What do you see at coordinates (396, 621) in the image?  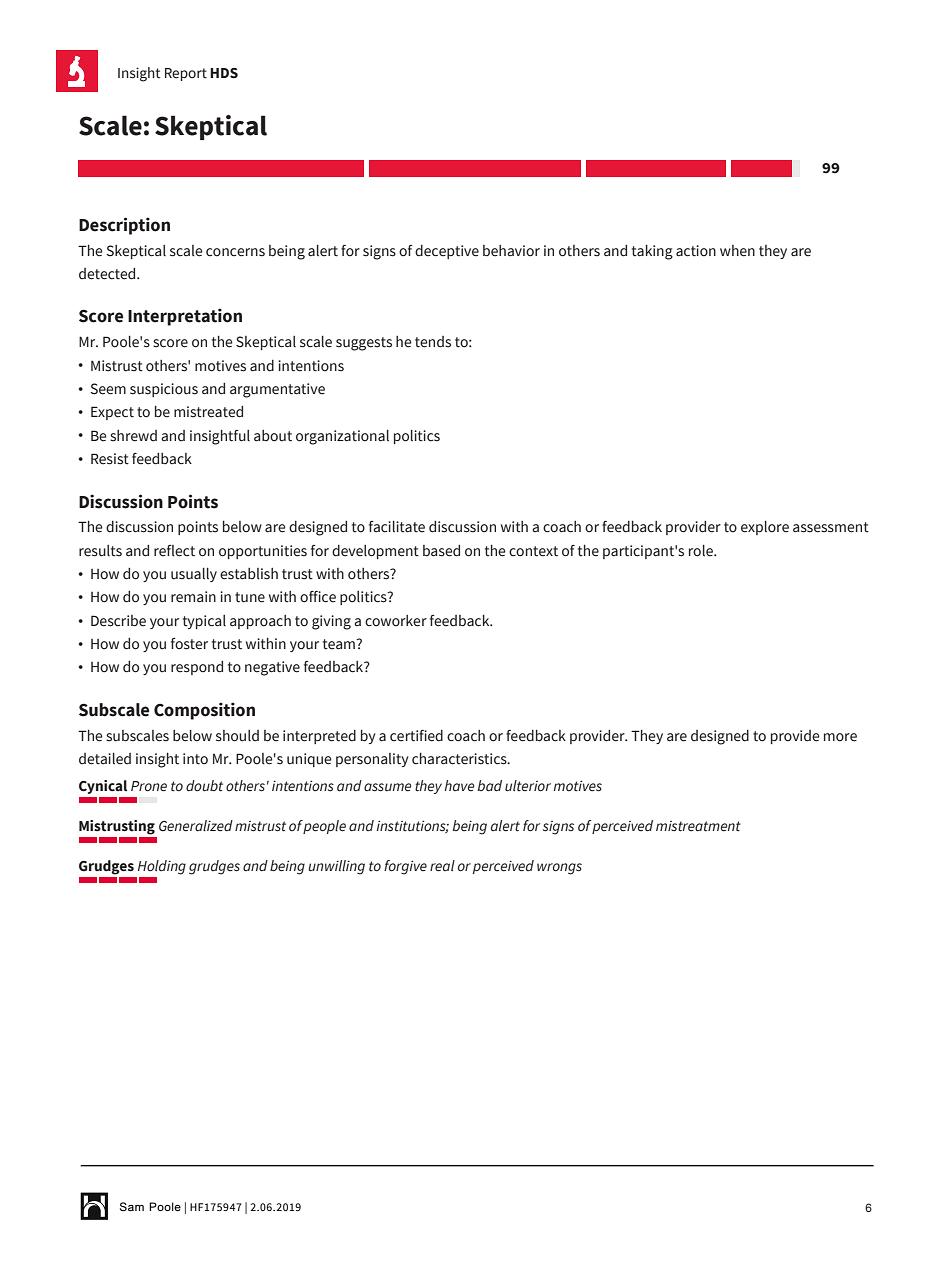 I see `coworker` at bounding box center [396, 621].
